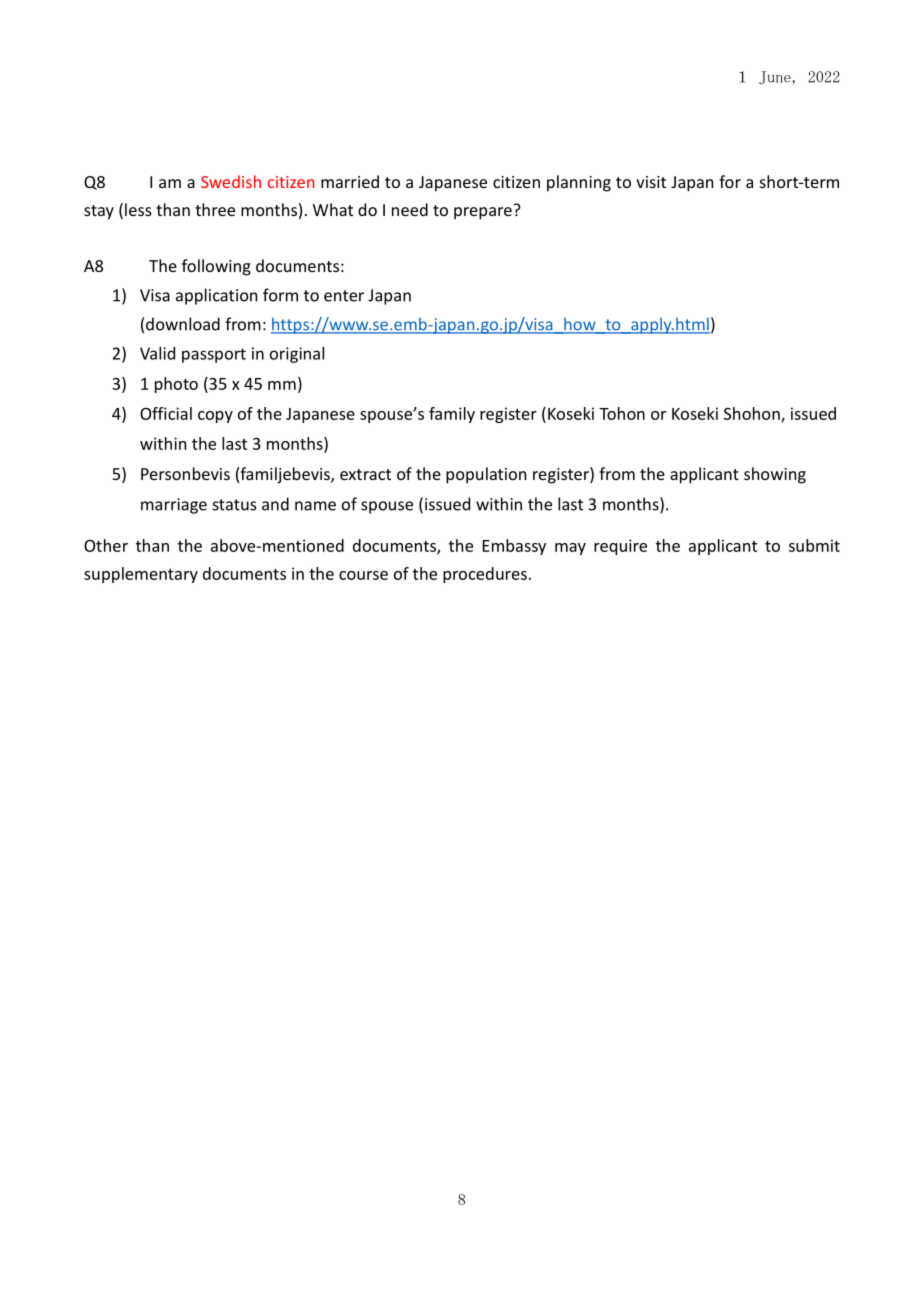  I want to click on Swedish, so click(231, 181).
